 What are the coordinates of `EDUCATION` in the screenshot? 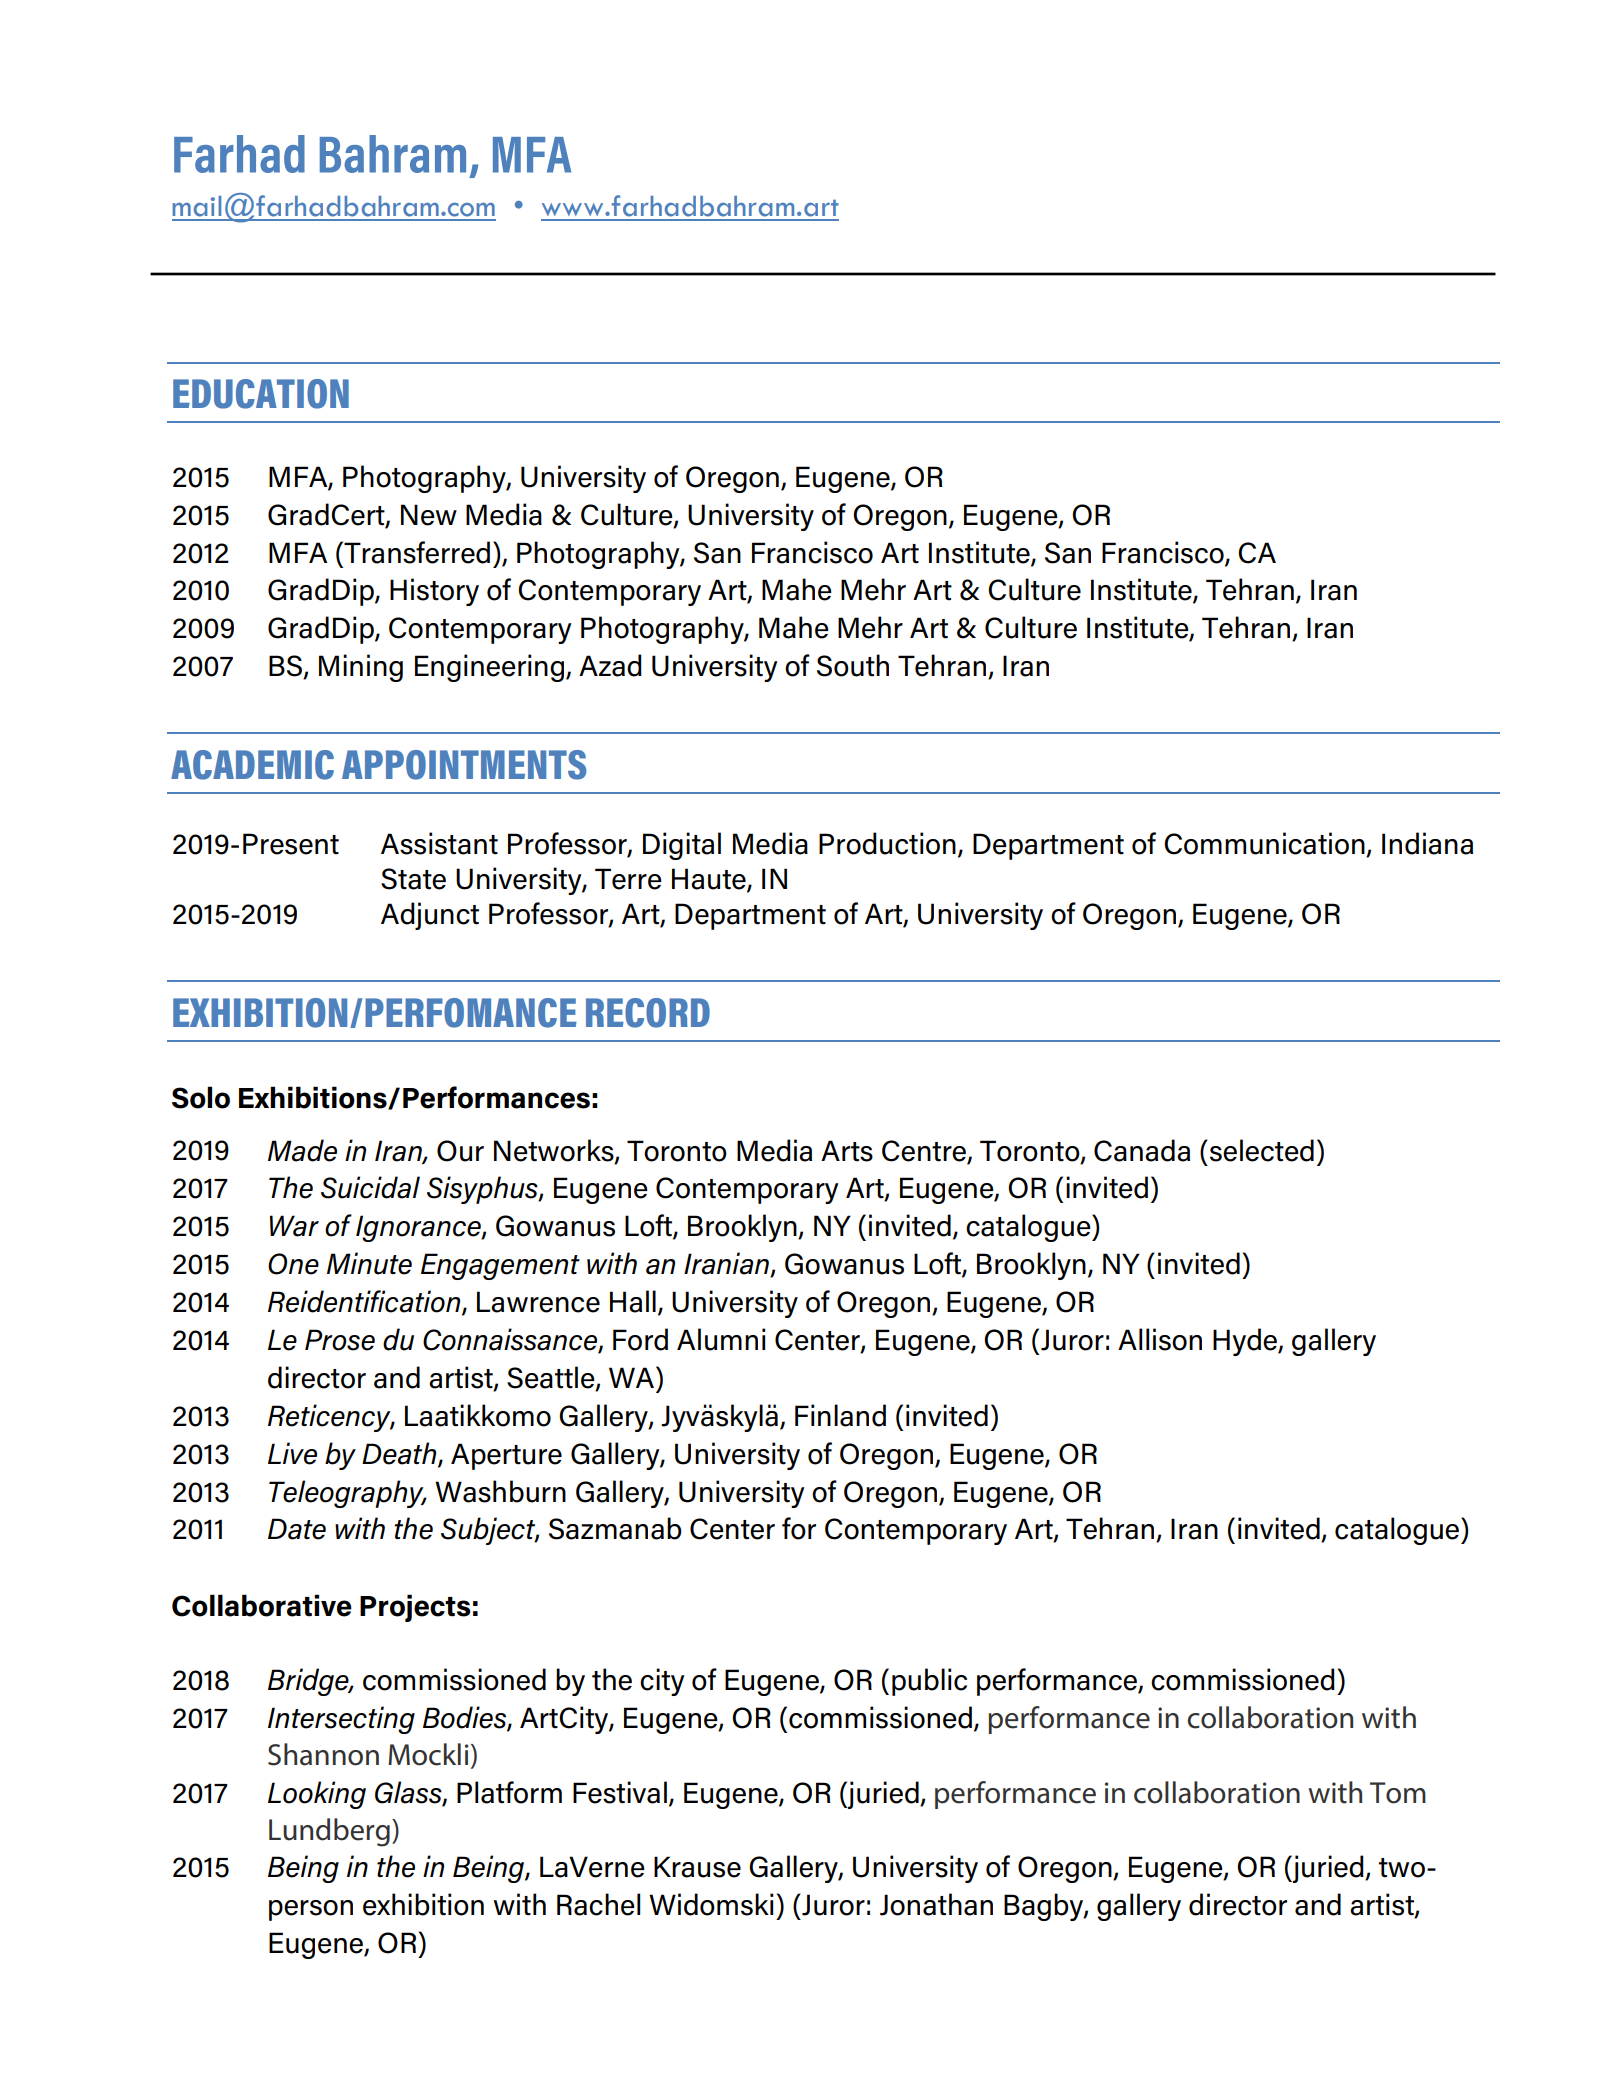 It's located at (261, 394).
